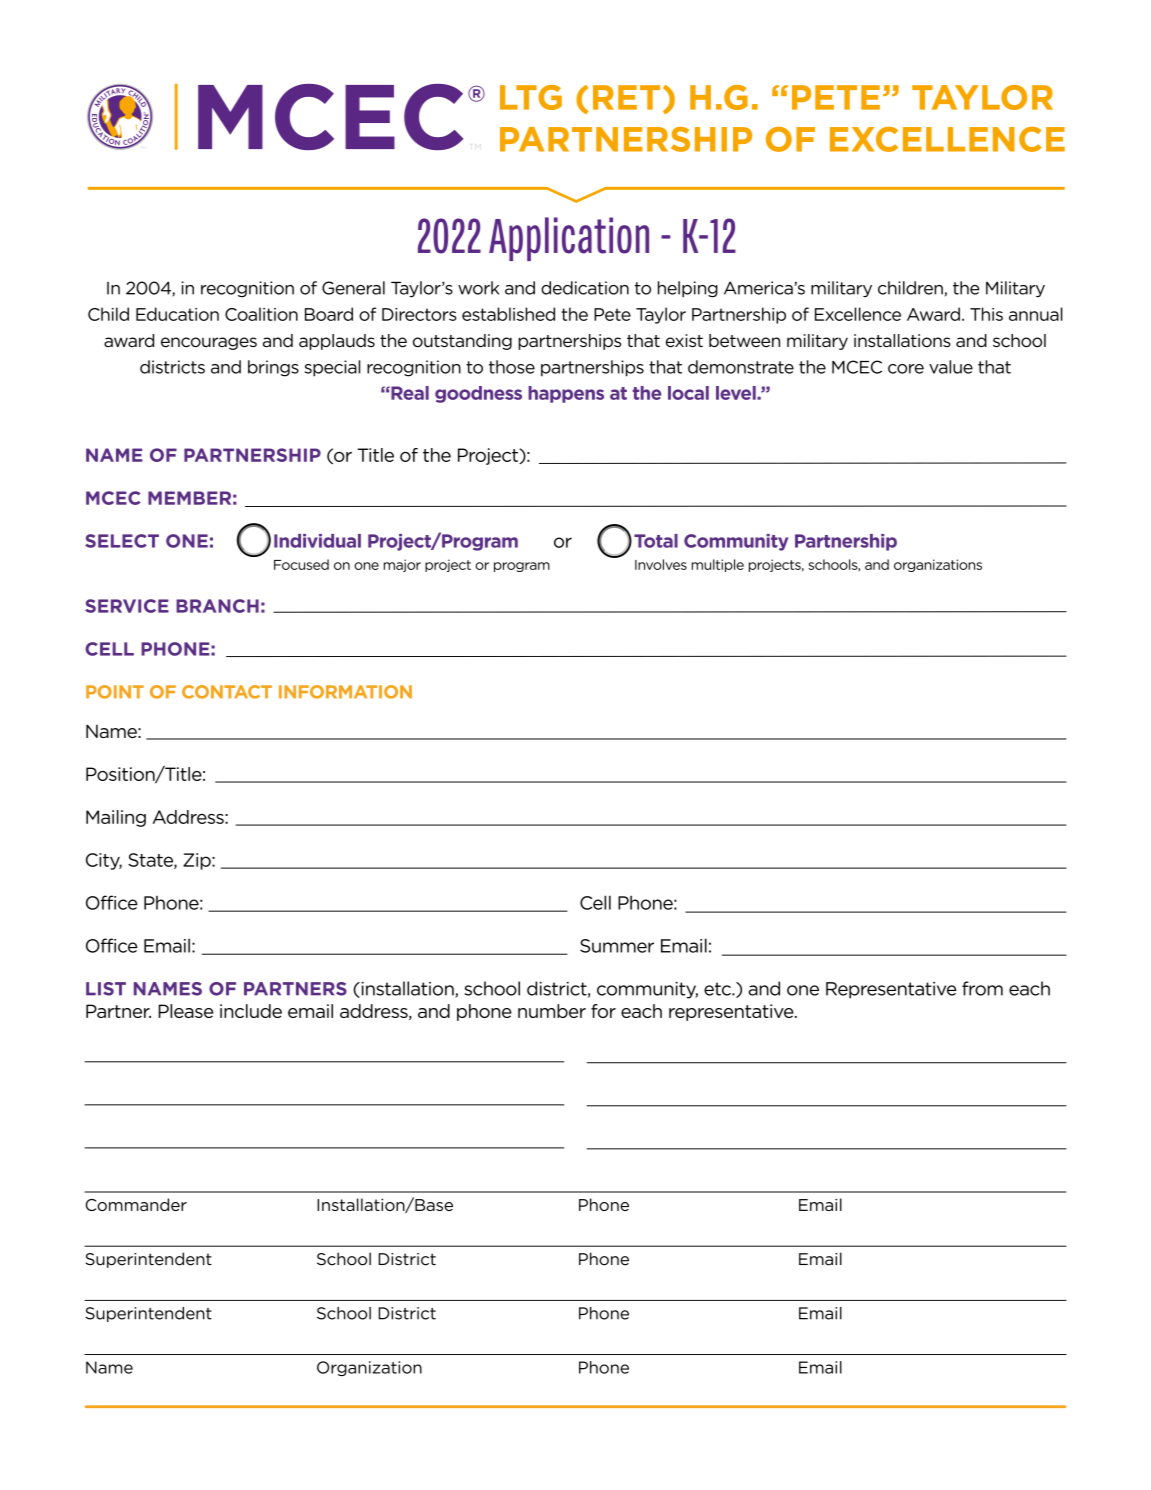  Describe the element at coordinates (353, 288) in the page. I see `General` at that location.
